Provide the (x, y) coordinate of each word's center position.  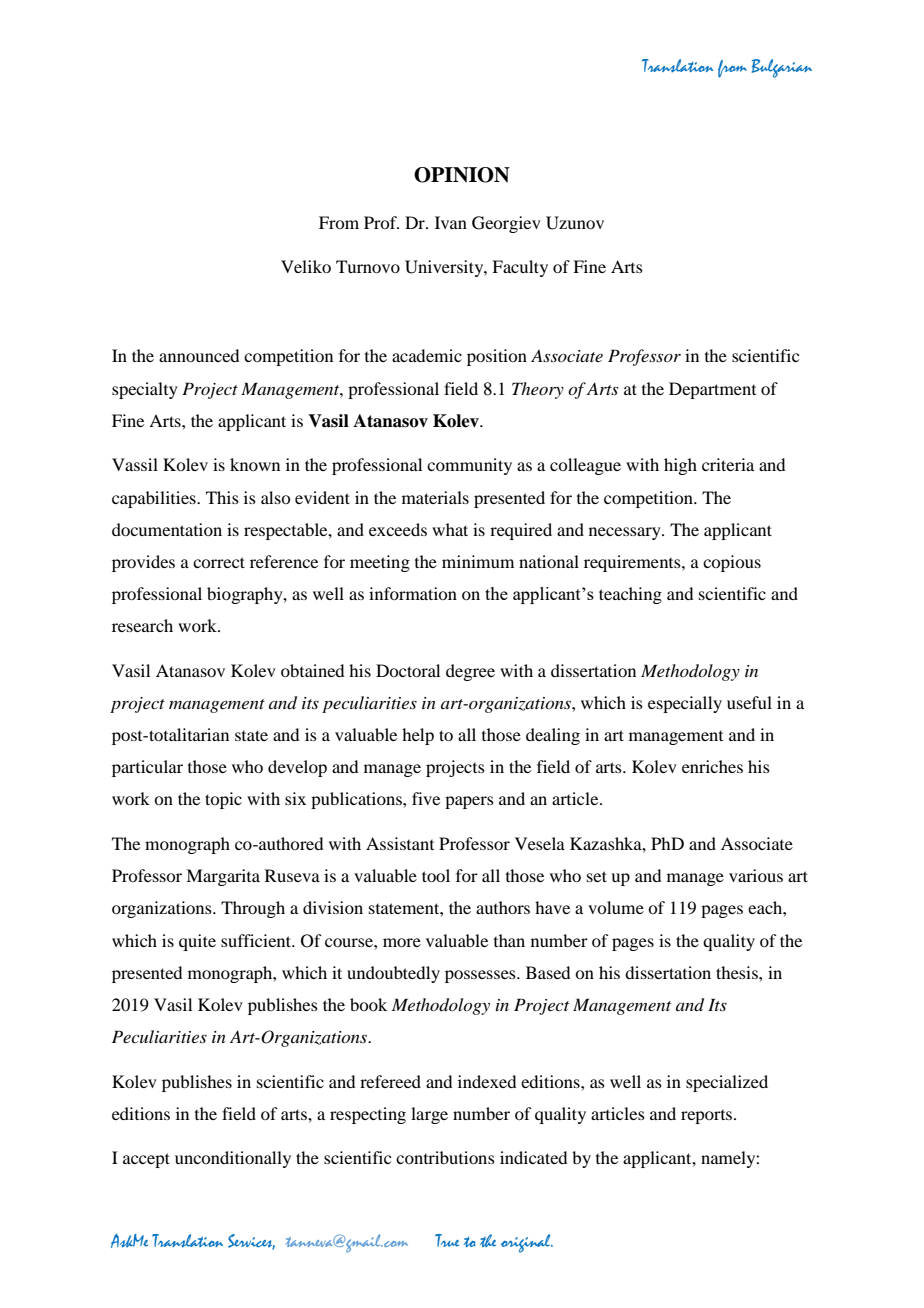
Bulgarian (781, 68)
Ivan (451, 222)
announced (199, 355)
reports (708, 1117)
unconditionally (233, 1159)
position (497, 357)
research (142, 625)
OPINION (462, 175)
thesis (738, 972)
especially (685, 704)
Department (712, 390)
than (509, 940)
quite (197, 942)
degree (470, 672)
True (447, 1240)
